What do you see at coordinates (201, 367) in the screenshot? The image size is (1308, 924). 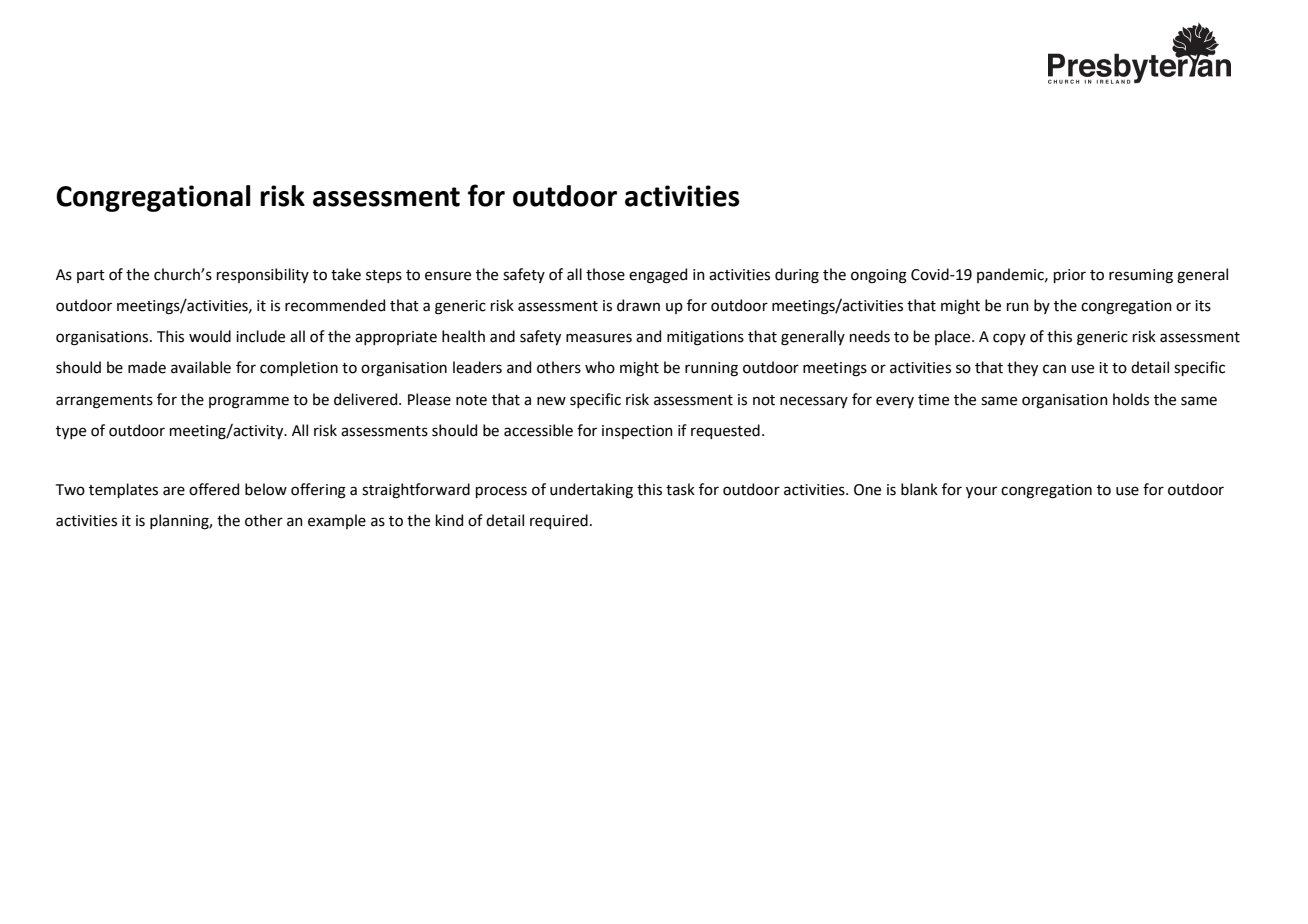 I see `available` at bounding box center [201, 367].
